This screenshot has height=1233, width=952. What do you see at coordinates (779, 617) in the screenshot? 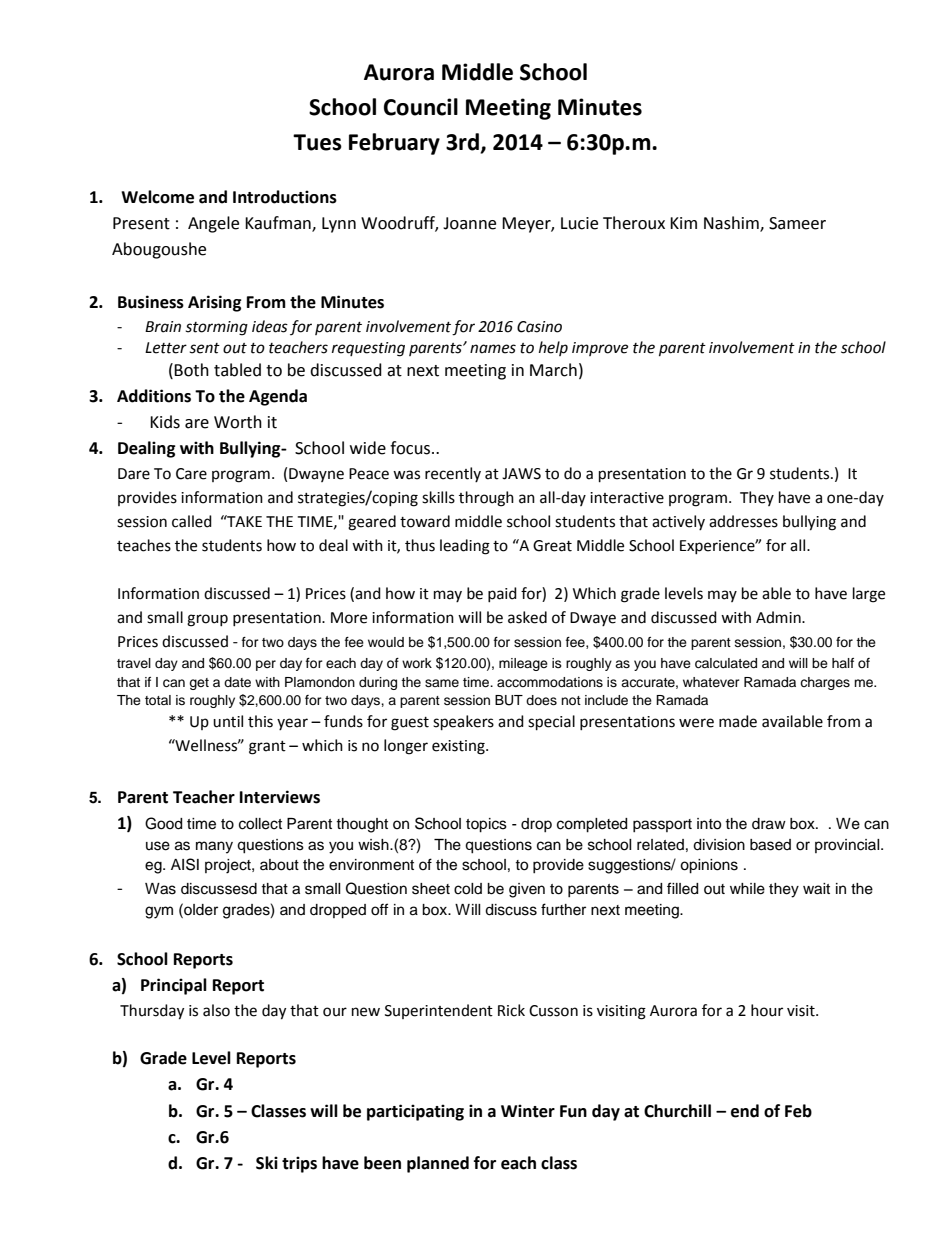
I see `Admin` at bounding box center [779, 617].
